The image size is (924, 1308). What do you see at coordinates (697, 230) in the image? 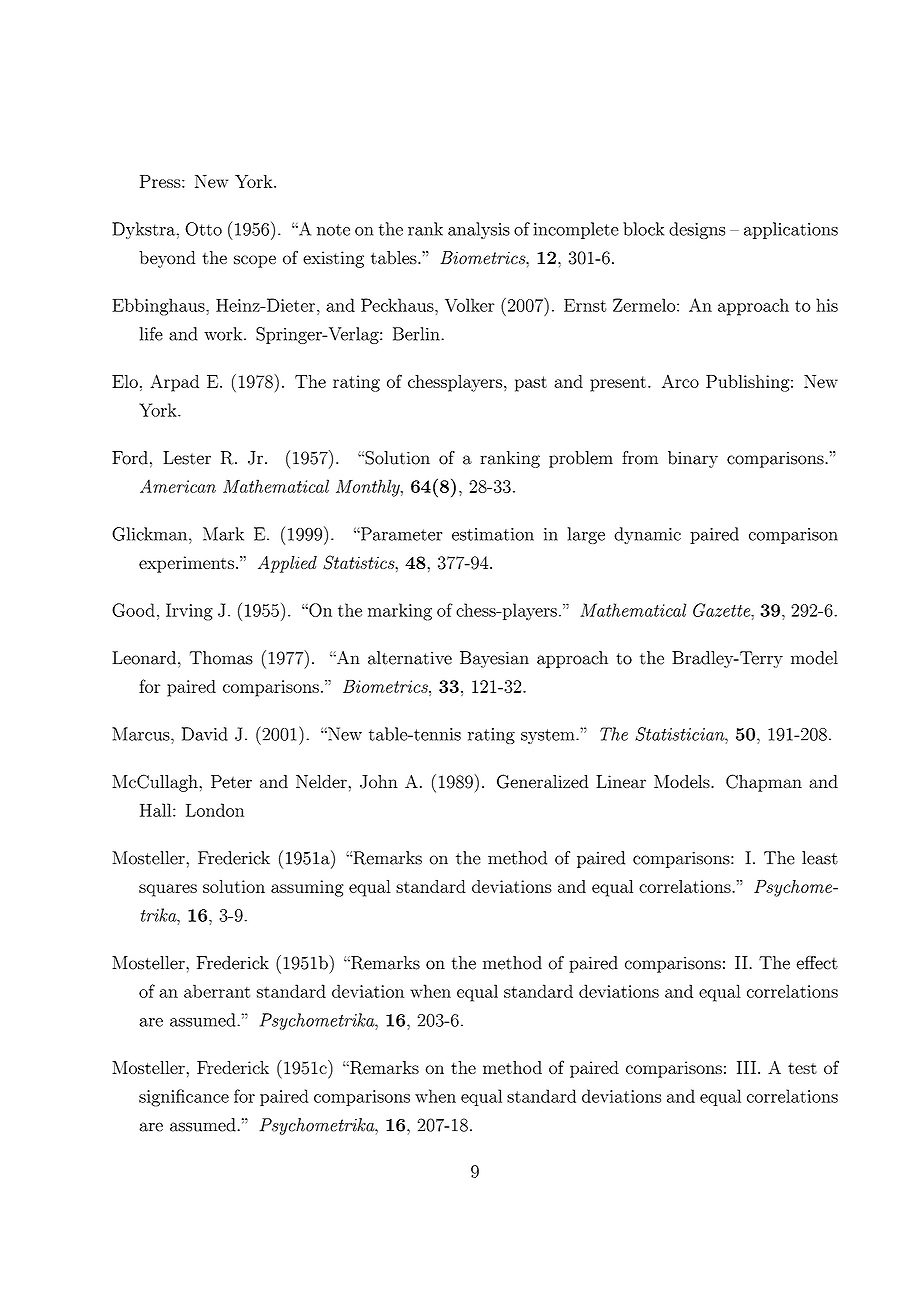
I see `designs` at bounding box center [697, 230].
